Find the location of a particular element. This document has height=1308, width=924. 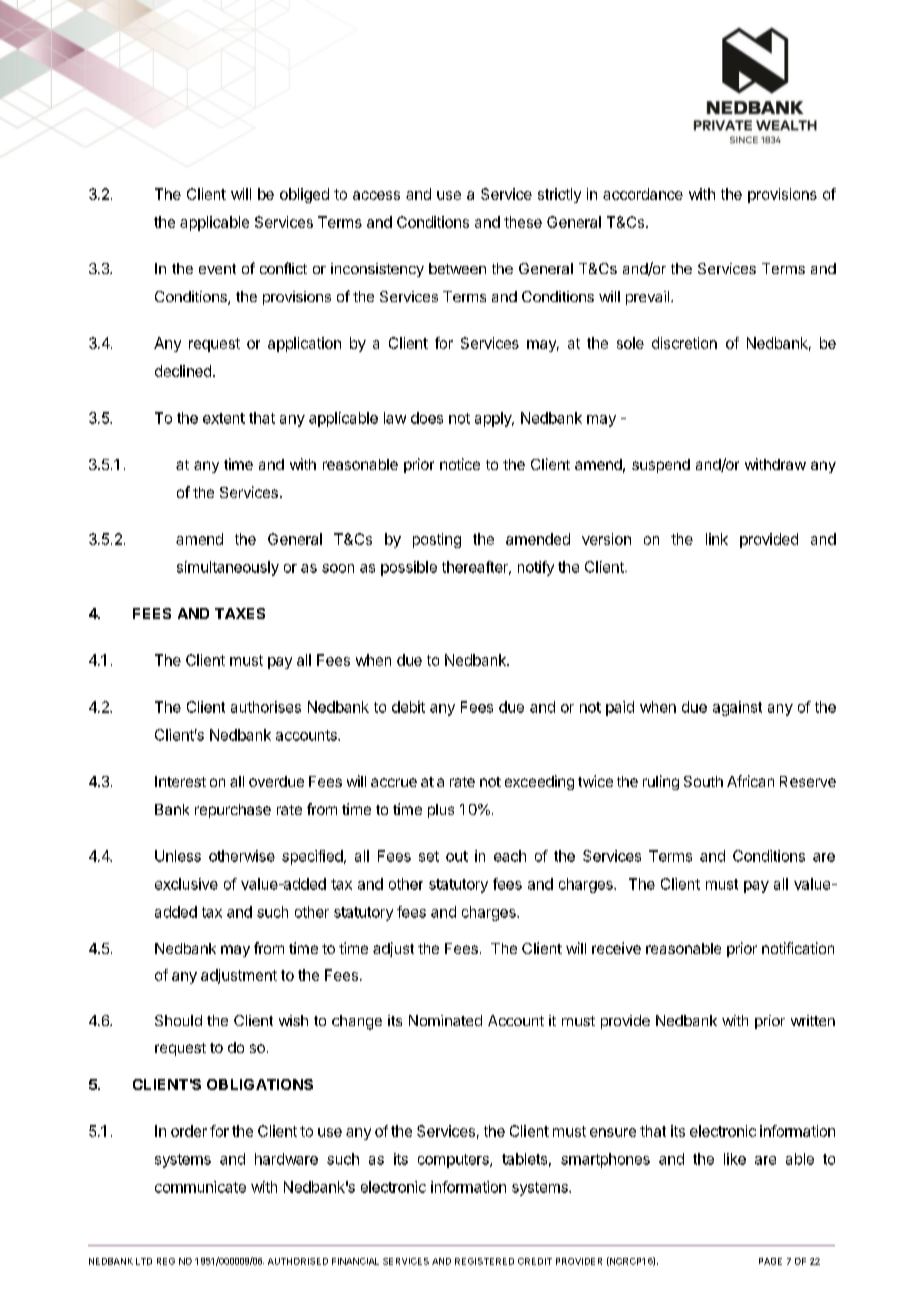

Nominated is located at coordinates (445, 1020).
